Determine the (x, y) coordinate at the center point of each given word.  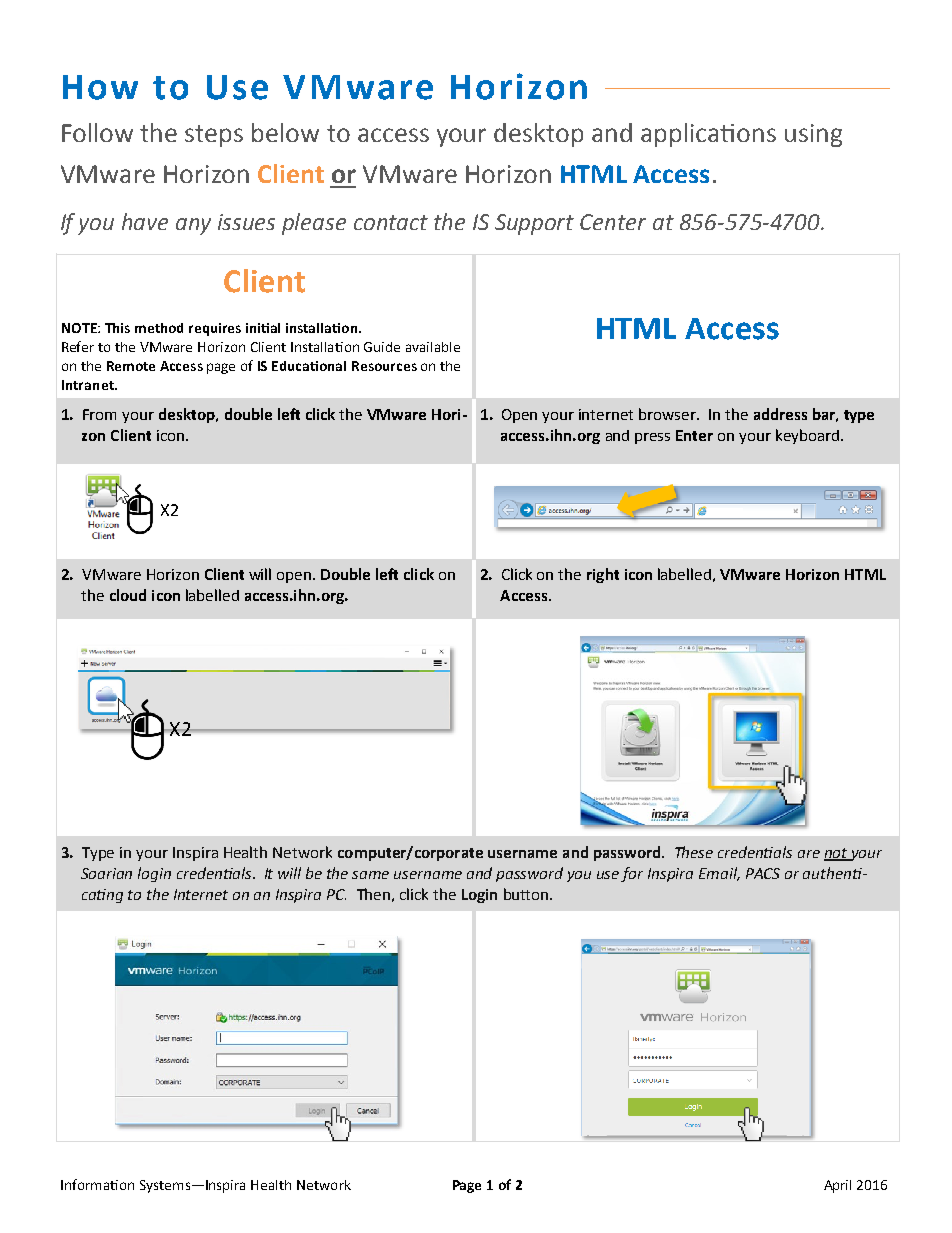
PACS (763, 873)
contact (391, 222)
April (837, 1186)
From (99, 414)
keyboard (807, 436)
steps (214, 136)
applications (708, 135)
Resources (384, 366)
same (370, 875)
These (694, 852)
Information (97, 1184)
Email (719, 874)
